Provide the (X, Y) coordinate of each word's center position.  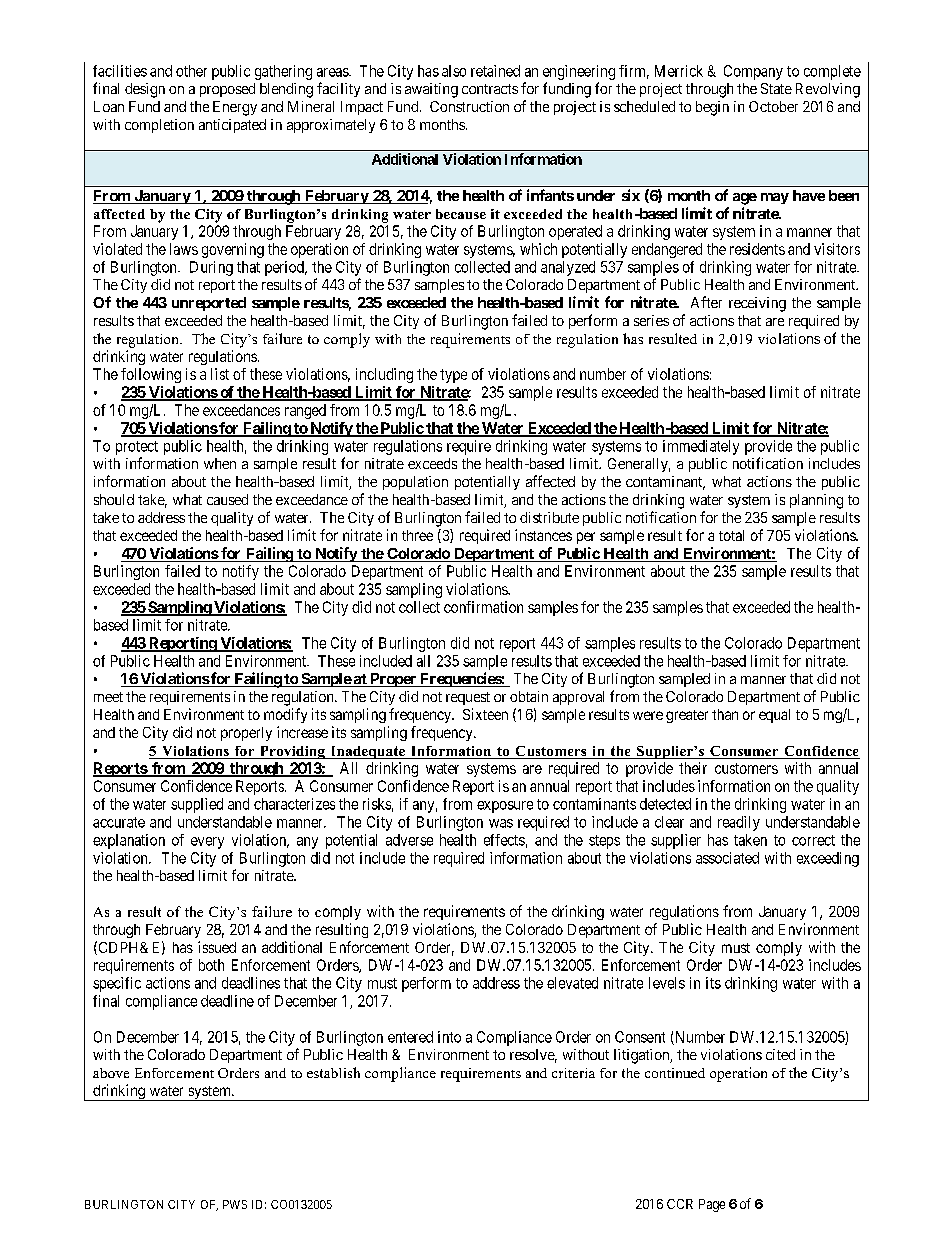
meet (108, 697)
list (220, 374)
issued (217, 947)
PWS (235, 1204)
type (453, 376)
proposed (227, 90)
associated (727, 858)
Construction (469, 106)
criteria (573, 1073)
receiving (757, 304)
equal (774, 716)
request (468, 698)
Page (712, 1205)
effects (504, 840)
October (773, 106)
